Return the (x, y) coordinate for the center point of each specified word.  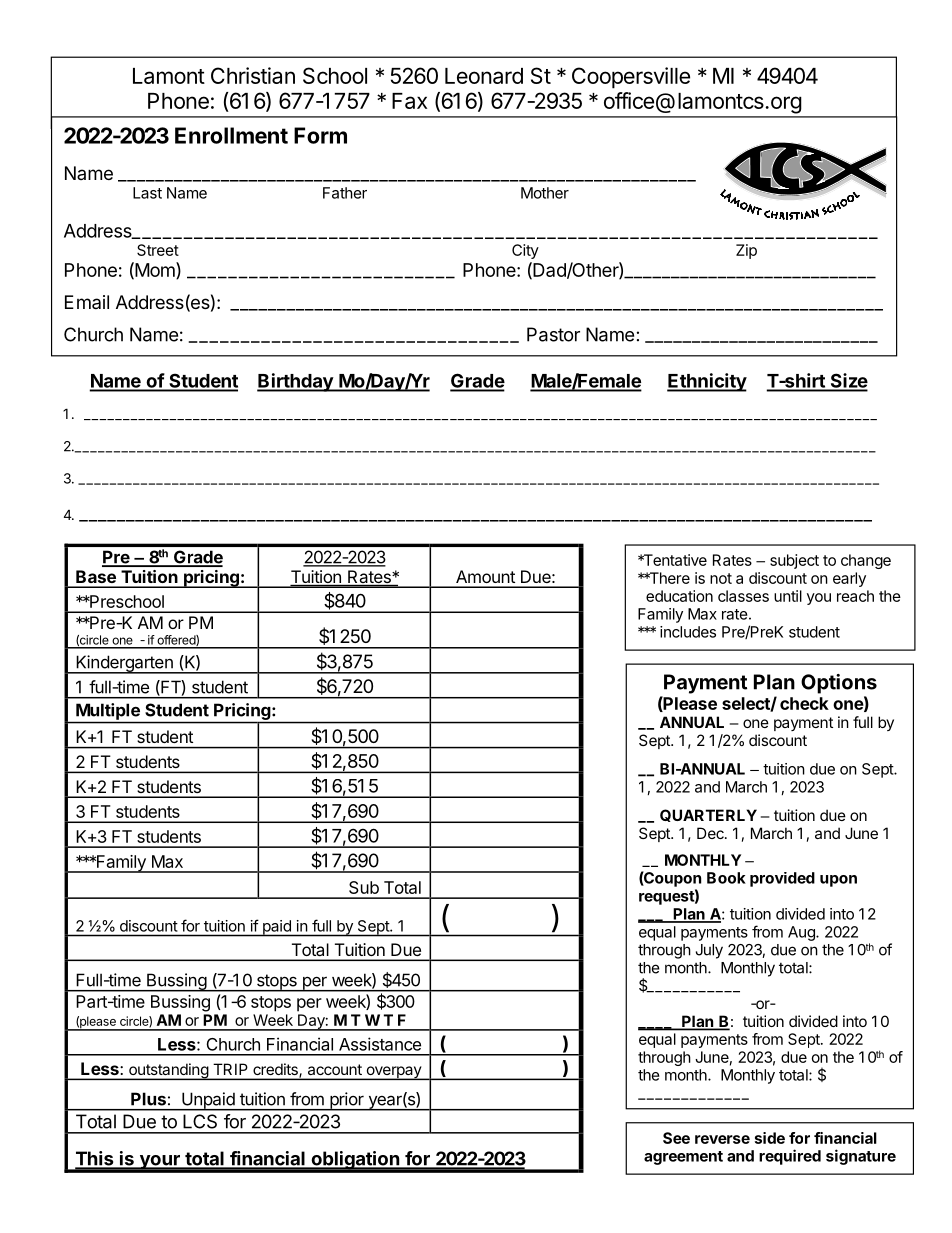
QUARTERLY (708, 815)
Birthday (296, 382)
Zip (746, 251)
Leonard (484, 76)
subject (794, 561)
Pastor (553, 334)
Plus (148, 1099)
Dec (711, 833)
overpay (393, 1073)
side (770, 1138)
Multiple (108, 711)
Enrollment (231, 135)
